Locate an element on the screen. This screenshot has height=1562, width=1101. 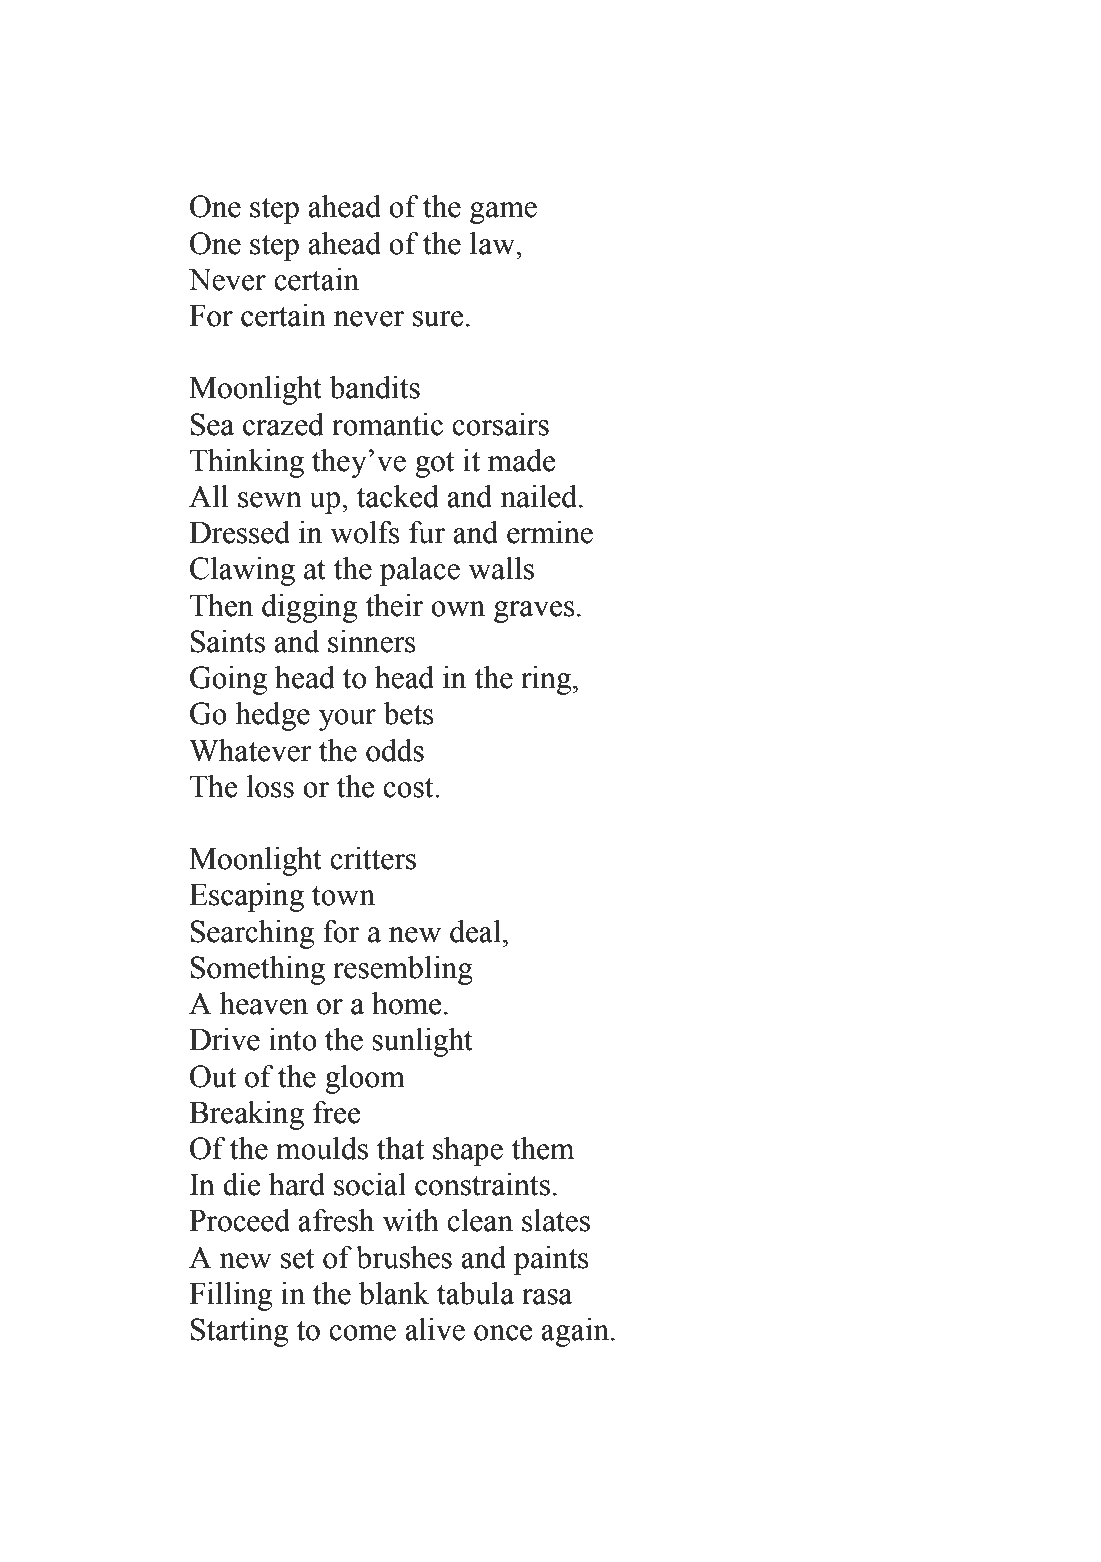
rasa is located at coordinates (547, 1297).
